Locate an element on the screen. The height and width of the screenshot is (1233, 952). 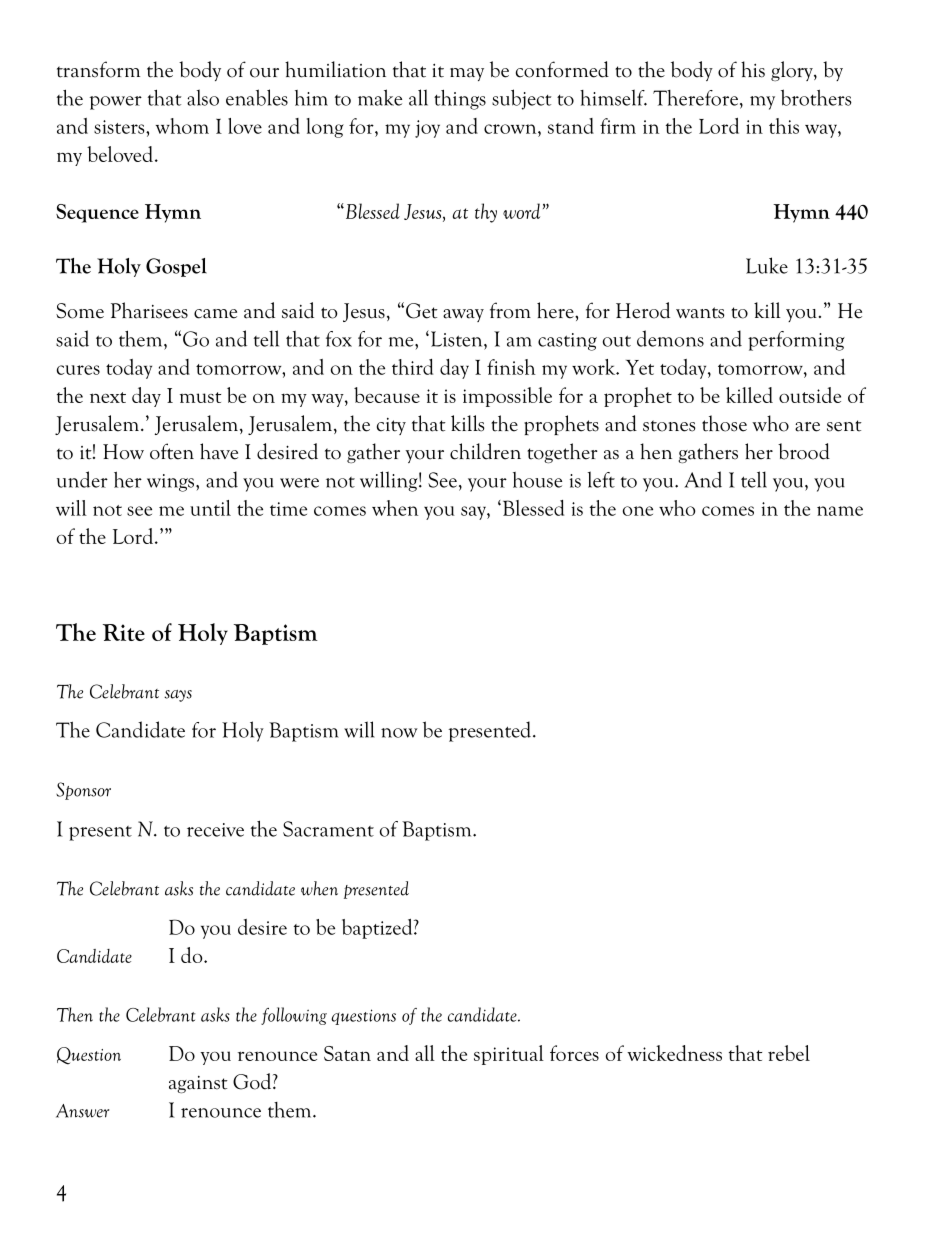
Rite is located at coordinates (124, 632).
